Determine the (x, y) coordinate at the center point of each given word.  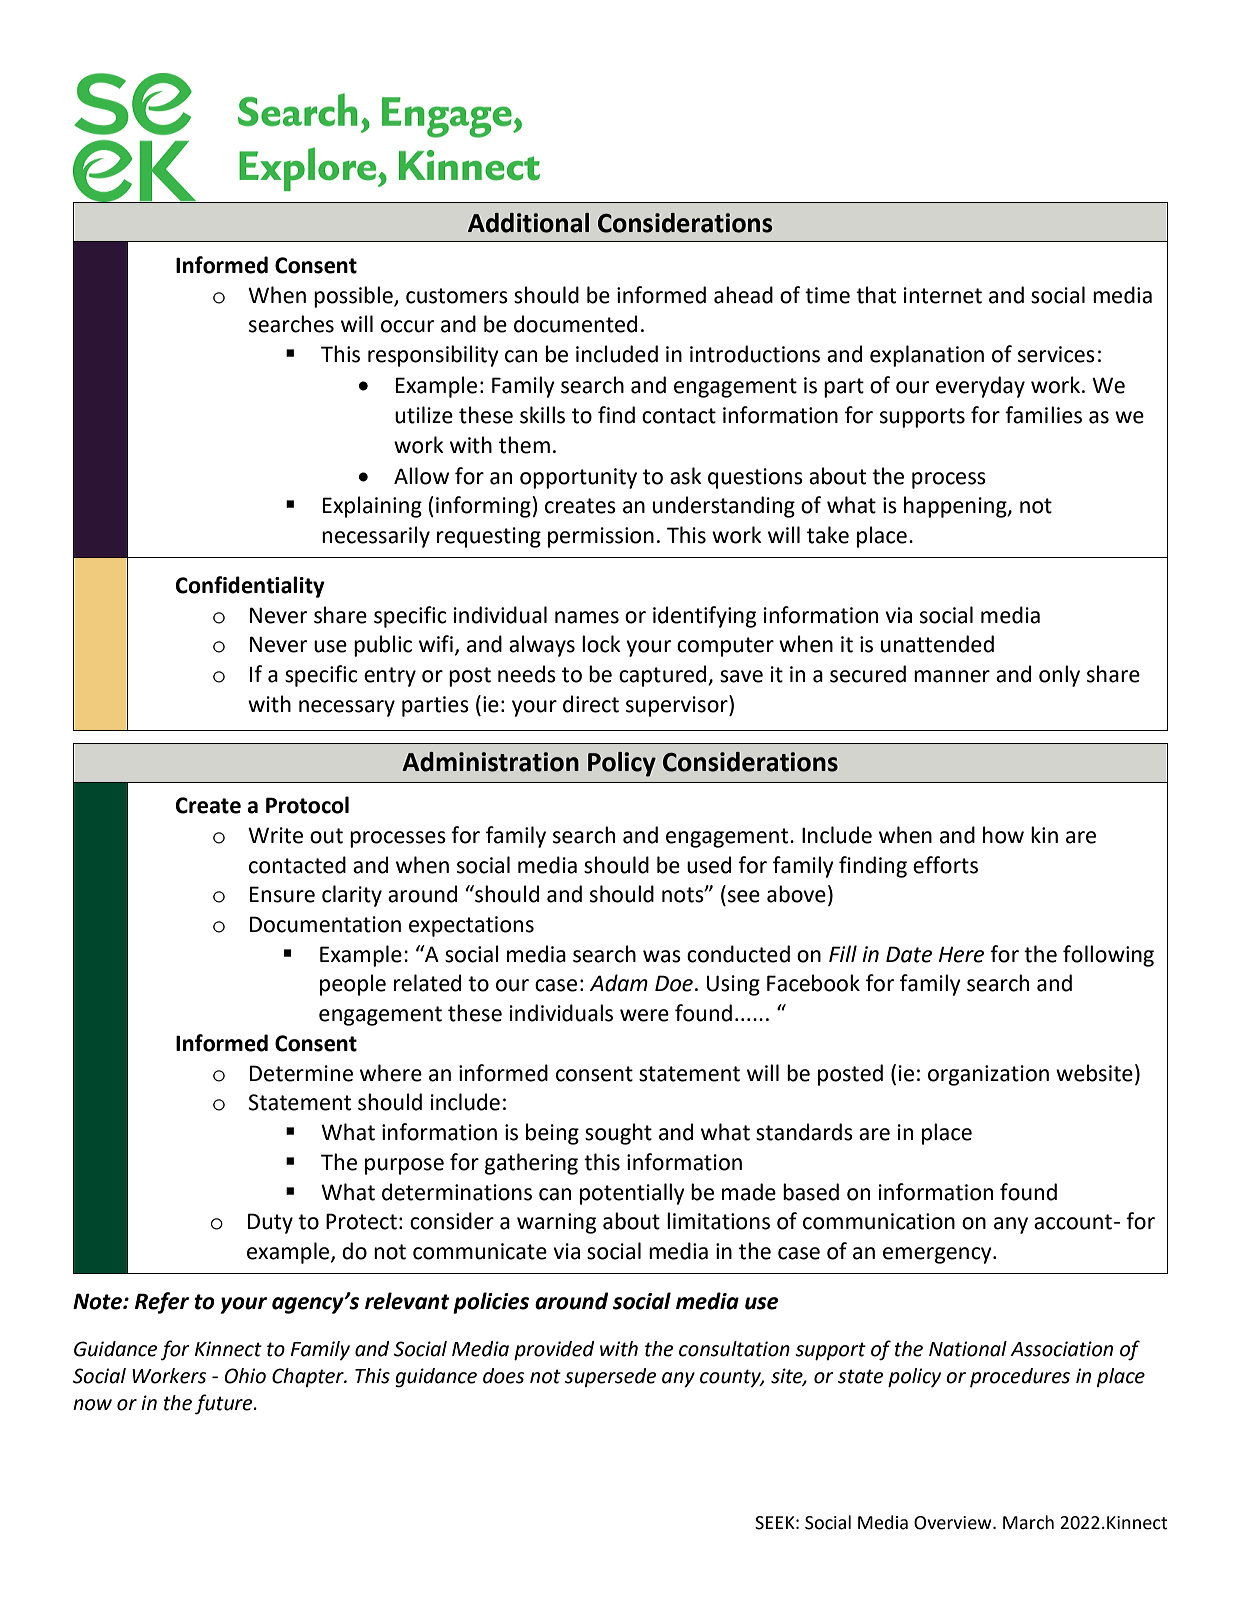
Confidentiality (250, 587)
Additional (528, 223)
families (1043, 415)
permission (601, 537)
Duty (270, 1223)
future (225, 1404)
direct (591, 704)
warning (556, 1223)
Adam (619, 983)
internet (943, 295)
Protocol (307, 805)
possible (354, 297)
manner (952, 676)
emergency (938, 1255)
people (353, 985)
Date (909, 954)
